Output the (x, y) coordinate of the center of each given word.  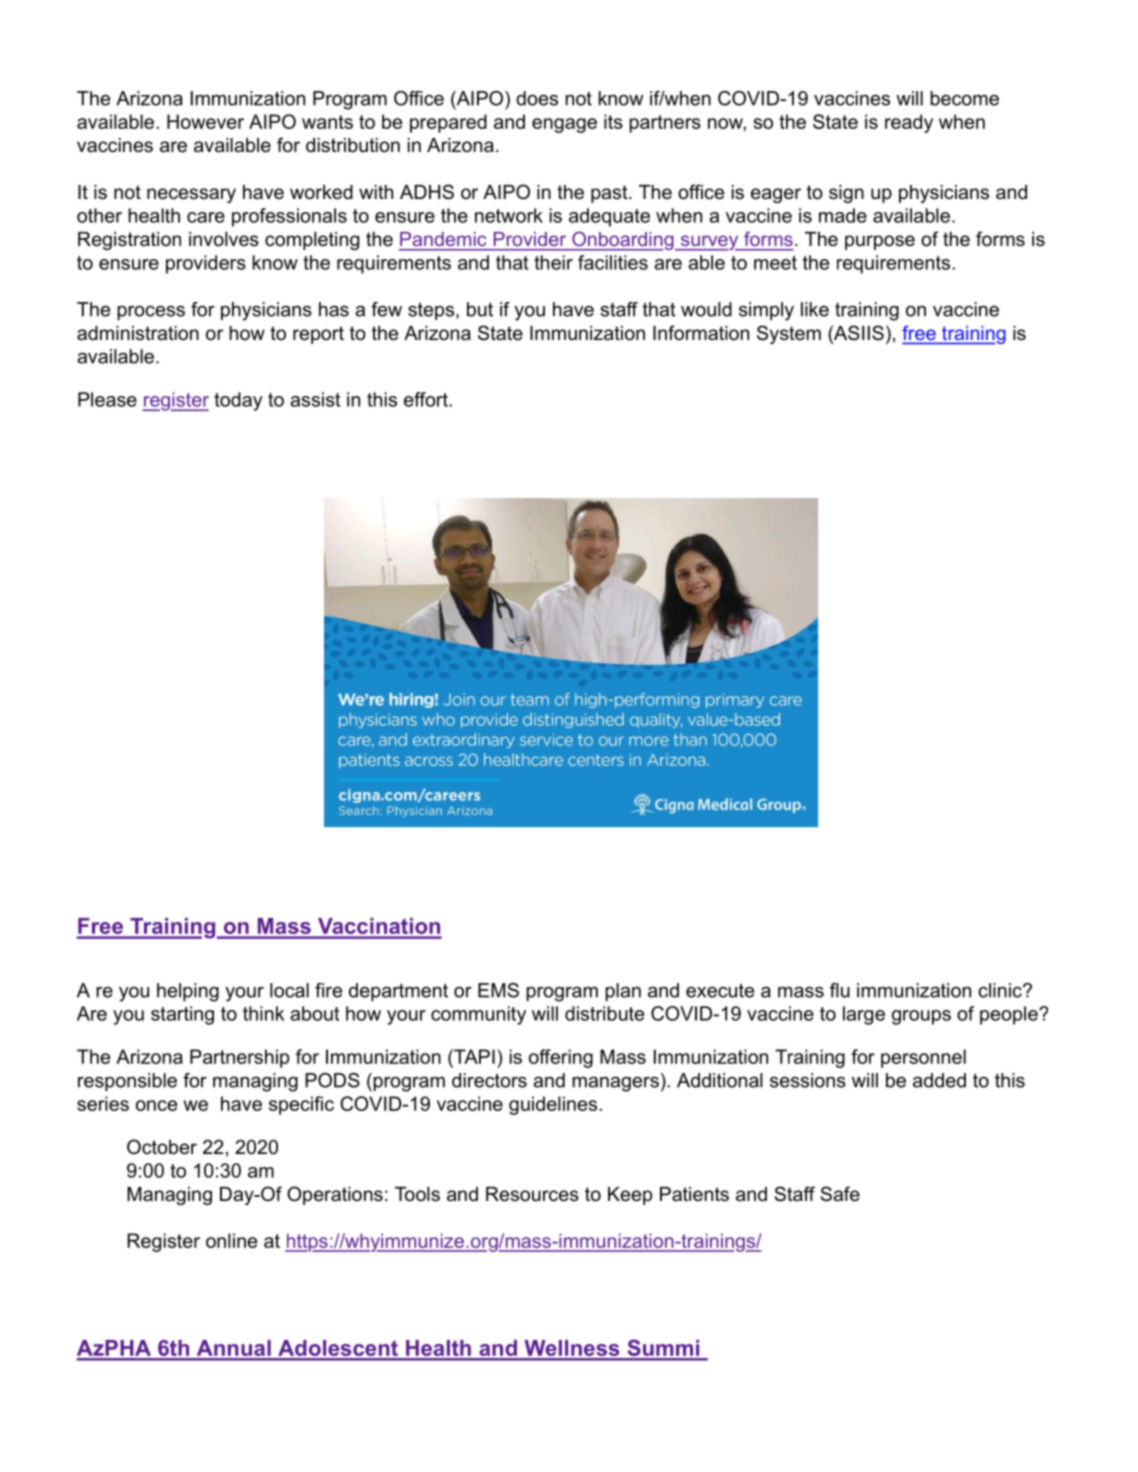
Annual (233, 1349)
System (789, 334)
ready (909, 123)
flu (840, 990)
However (205, 121)
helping (188, 992)
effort (427, 399)
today (238, 401)
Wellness (572, 1349)
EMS (498, 990)
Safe (840, 1194)
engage (564, 125)
